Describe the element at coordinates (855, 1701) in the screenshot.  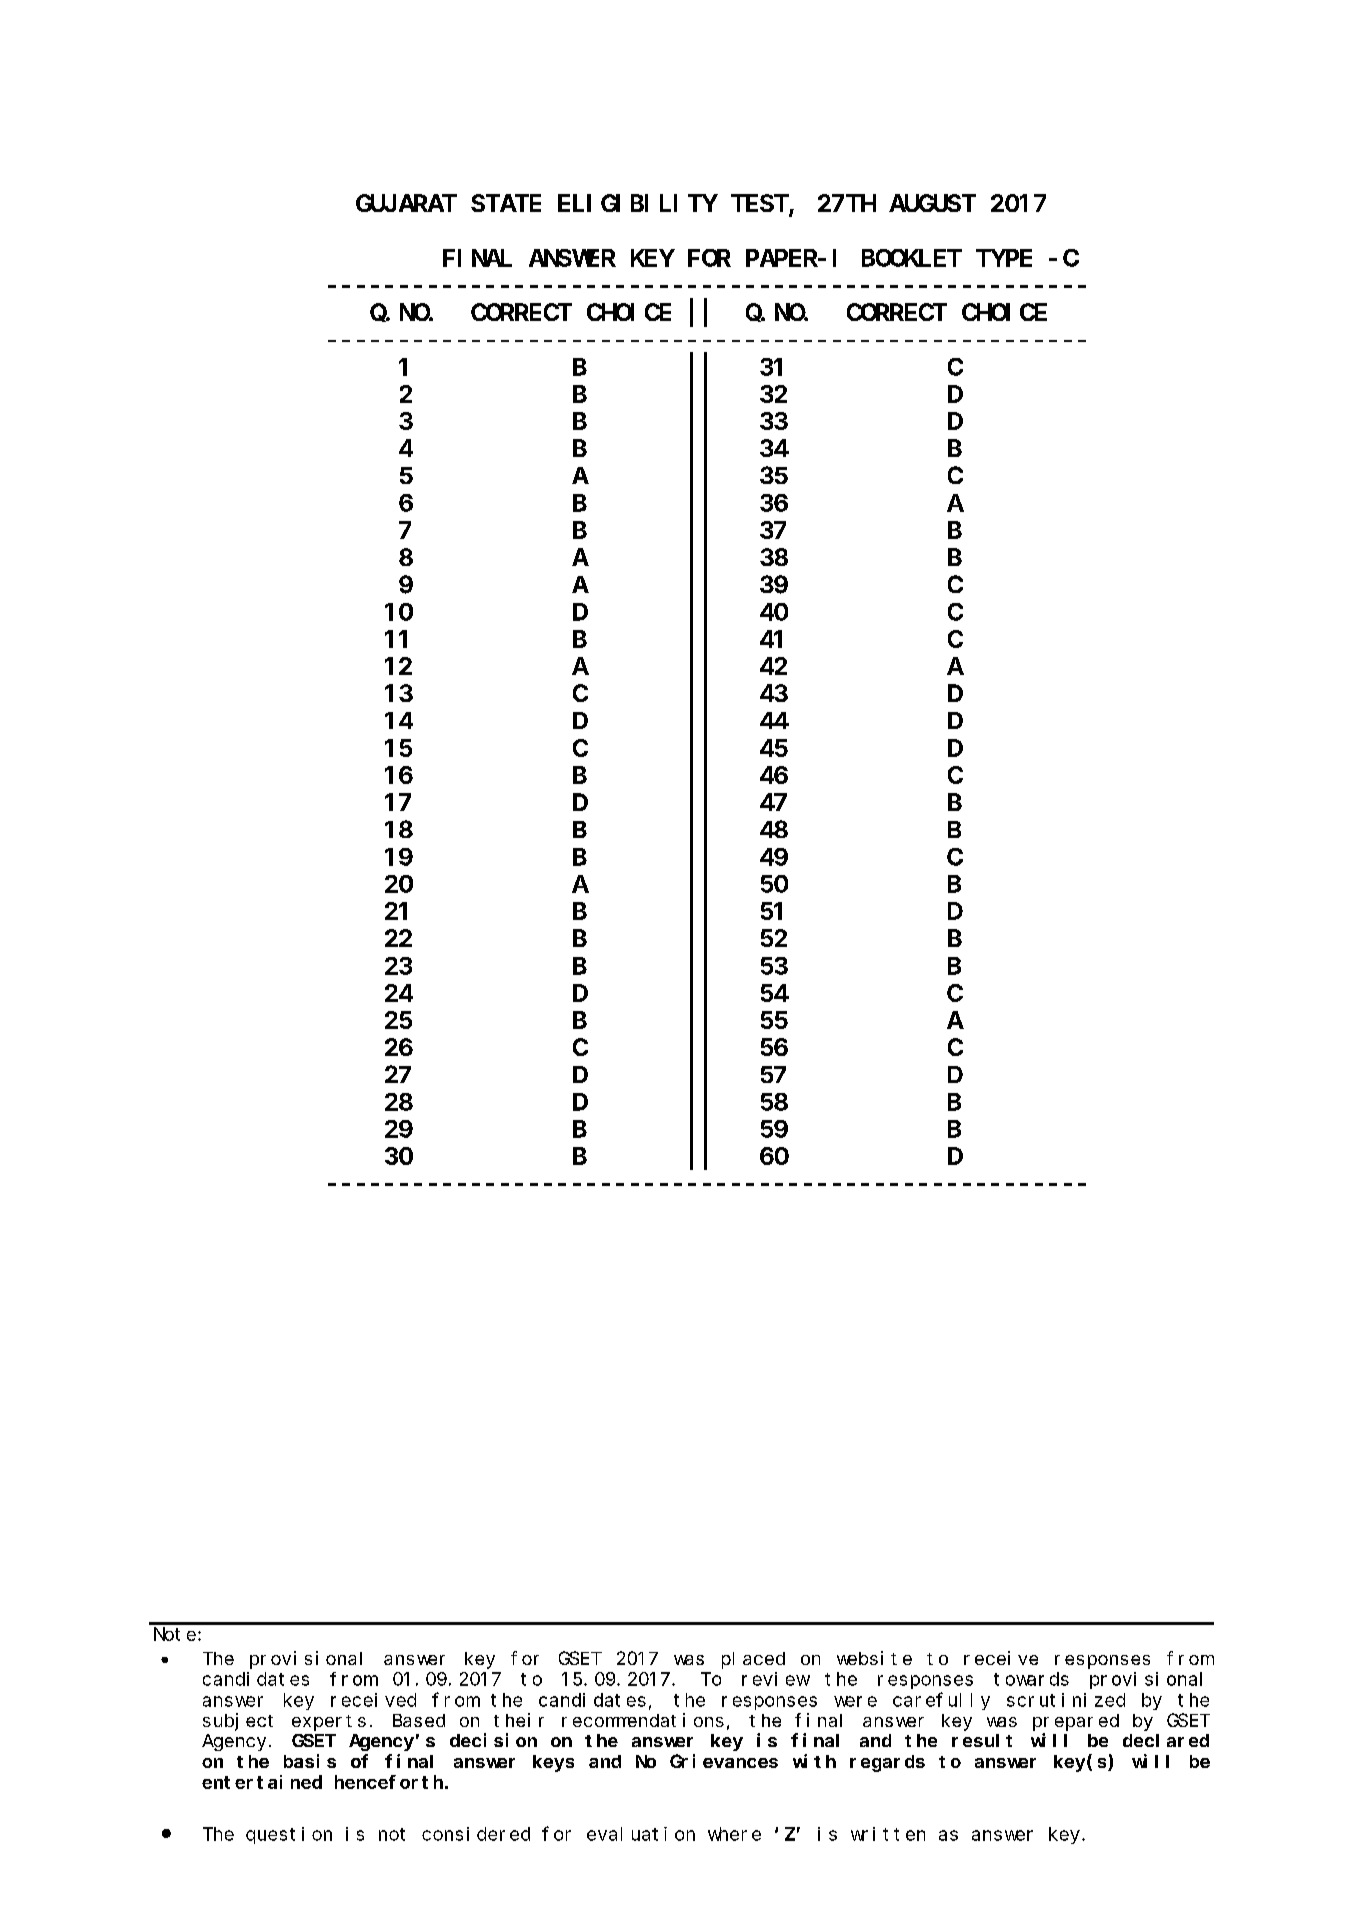
I see `were` at that location.
